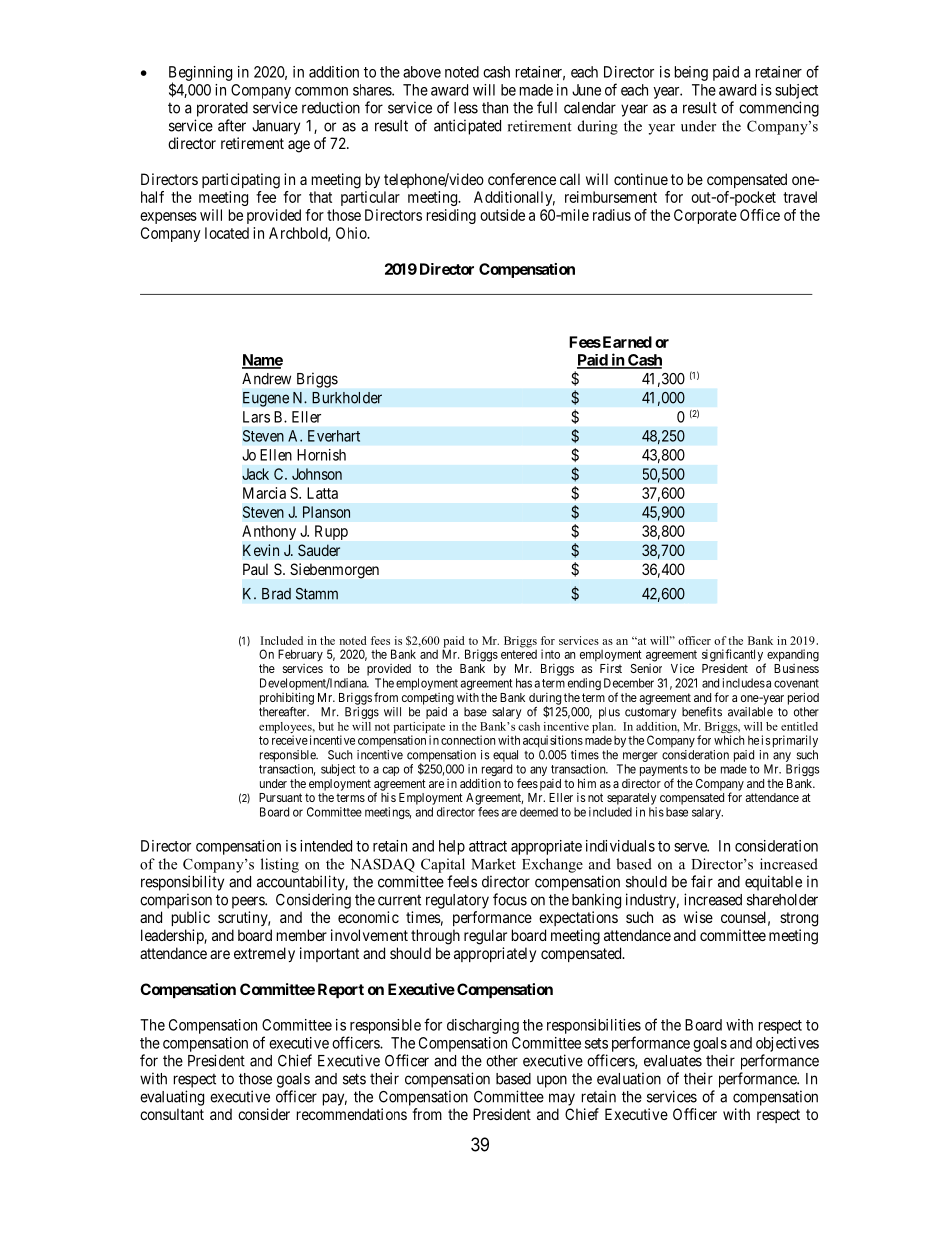  Describe the element at coordinates (691, 73) in the document. I see `being` at that location.
